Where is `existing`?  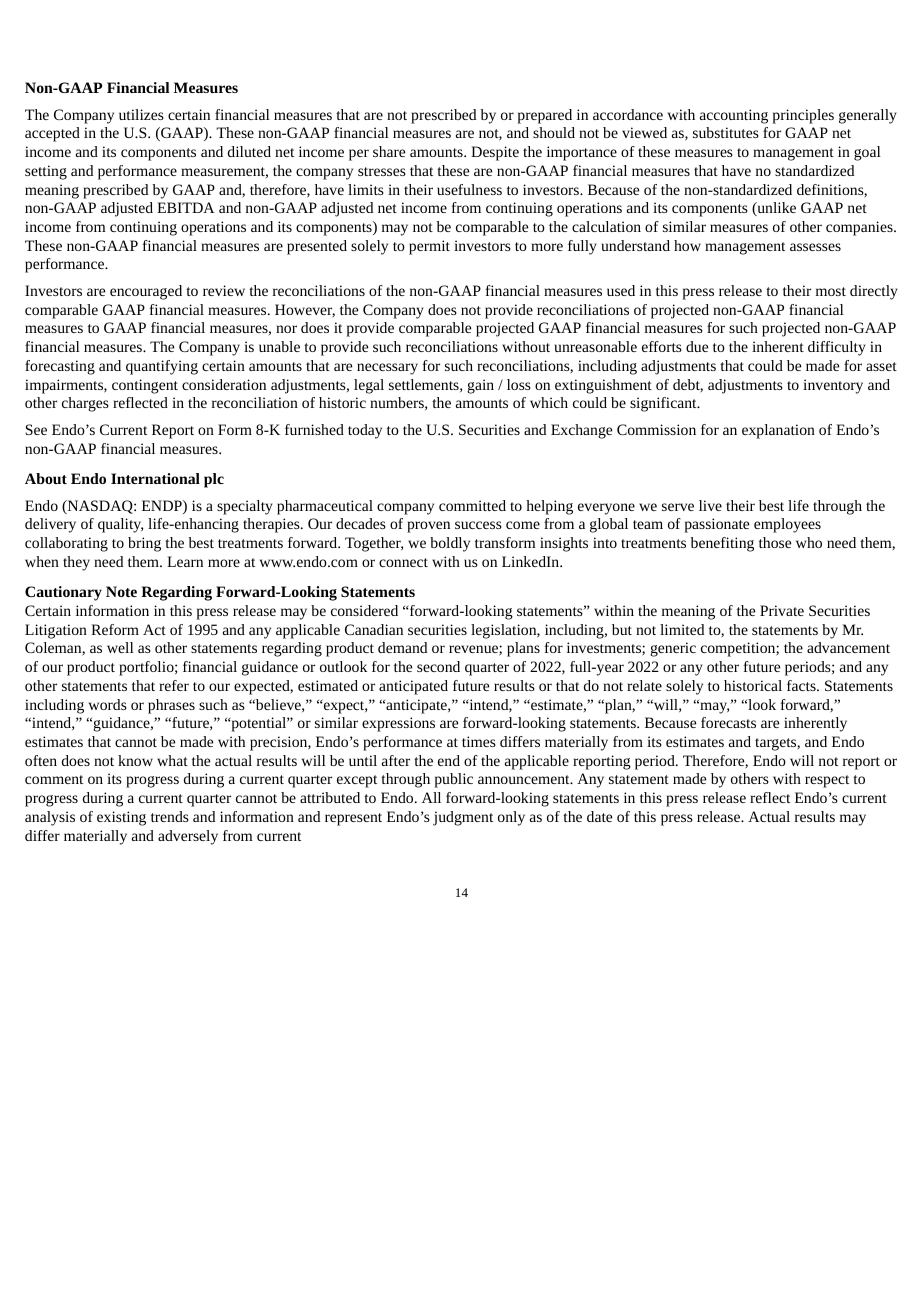 existing is located at coordinates (121, 818).
